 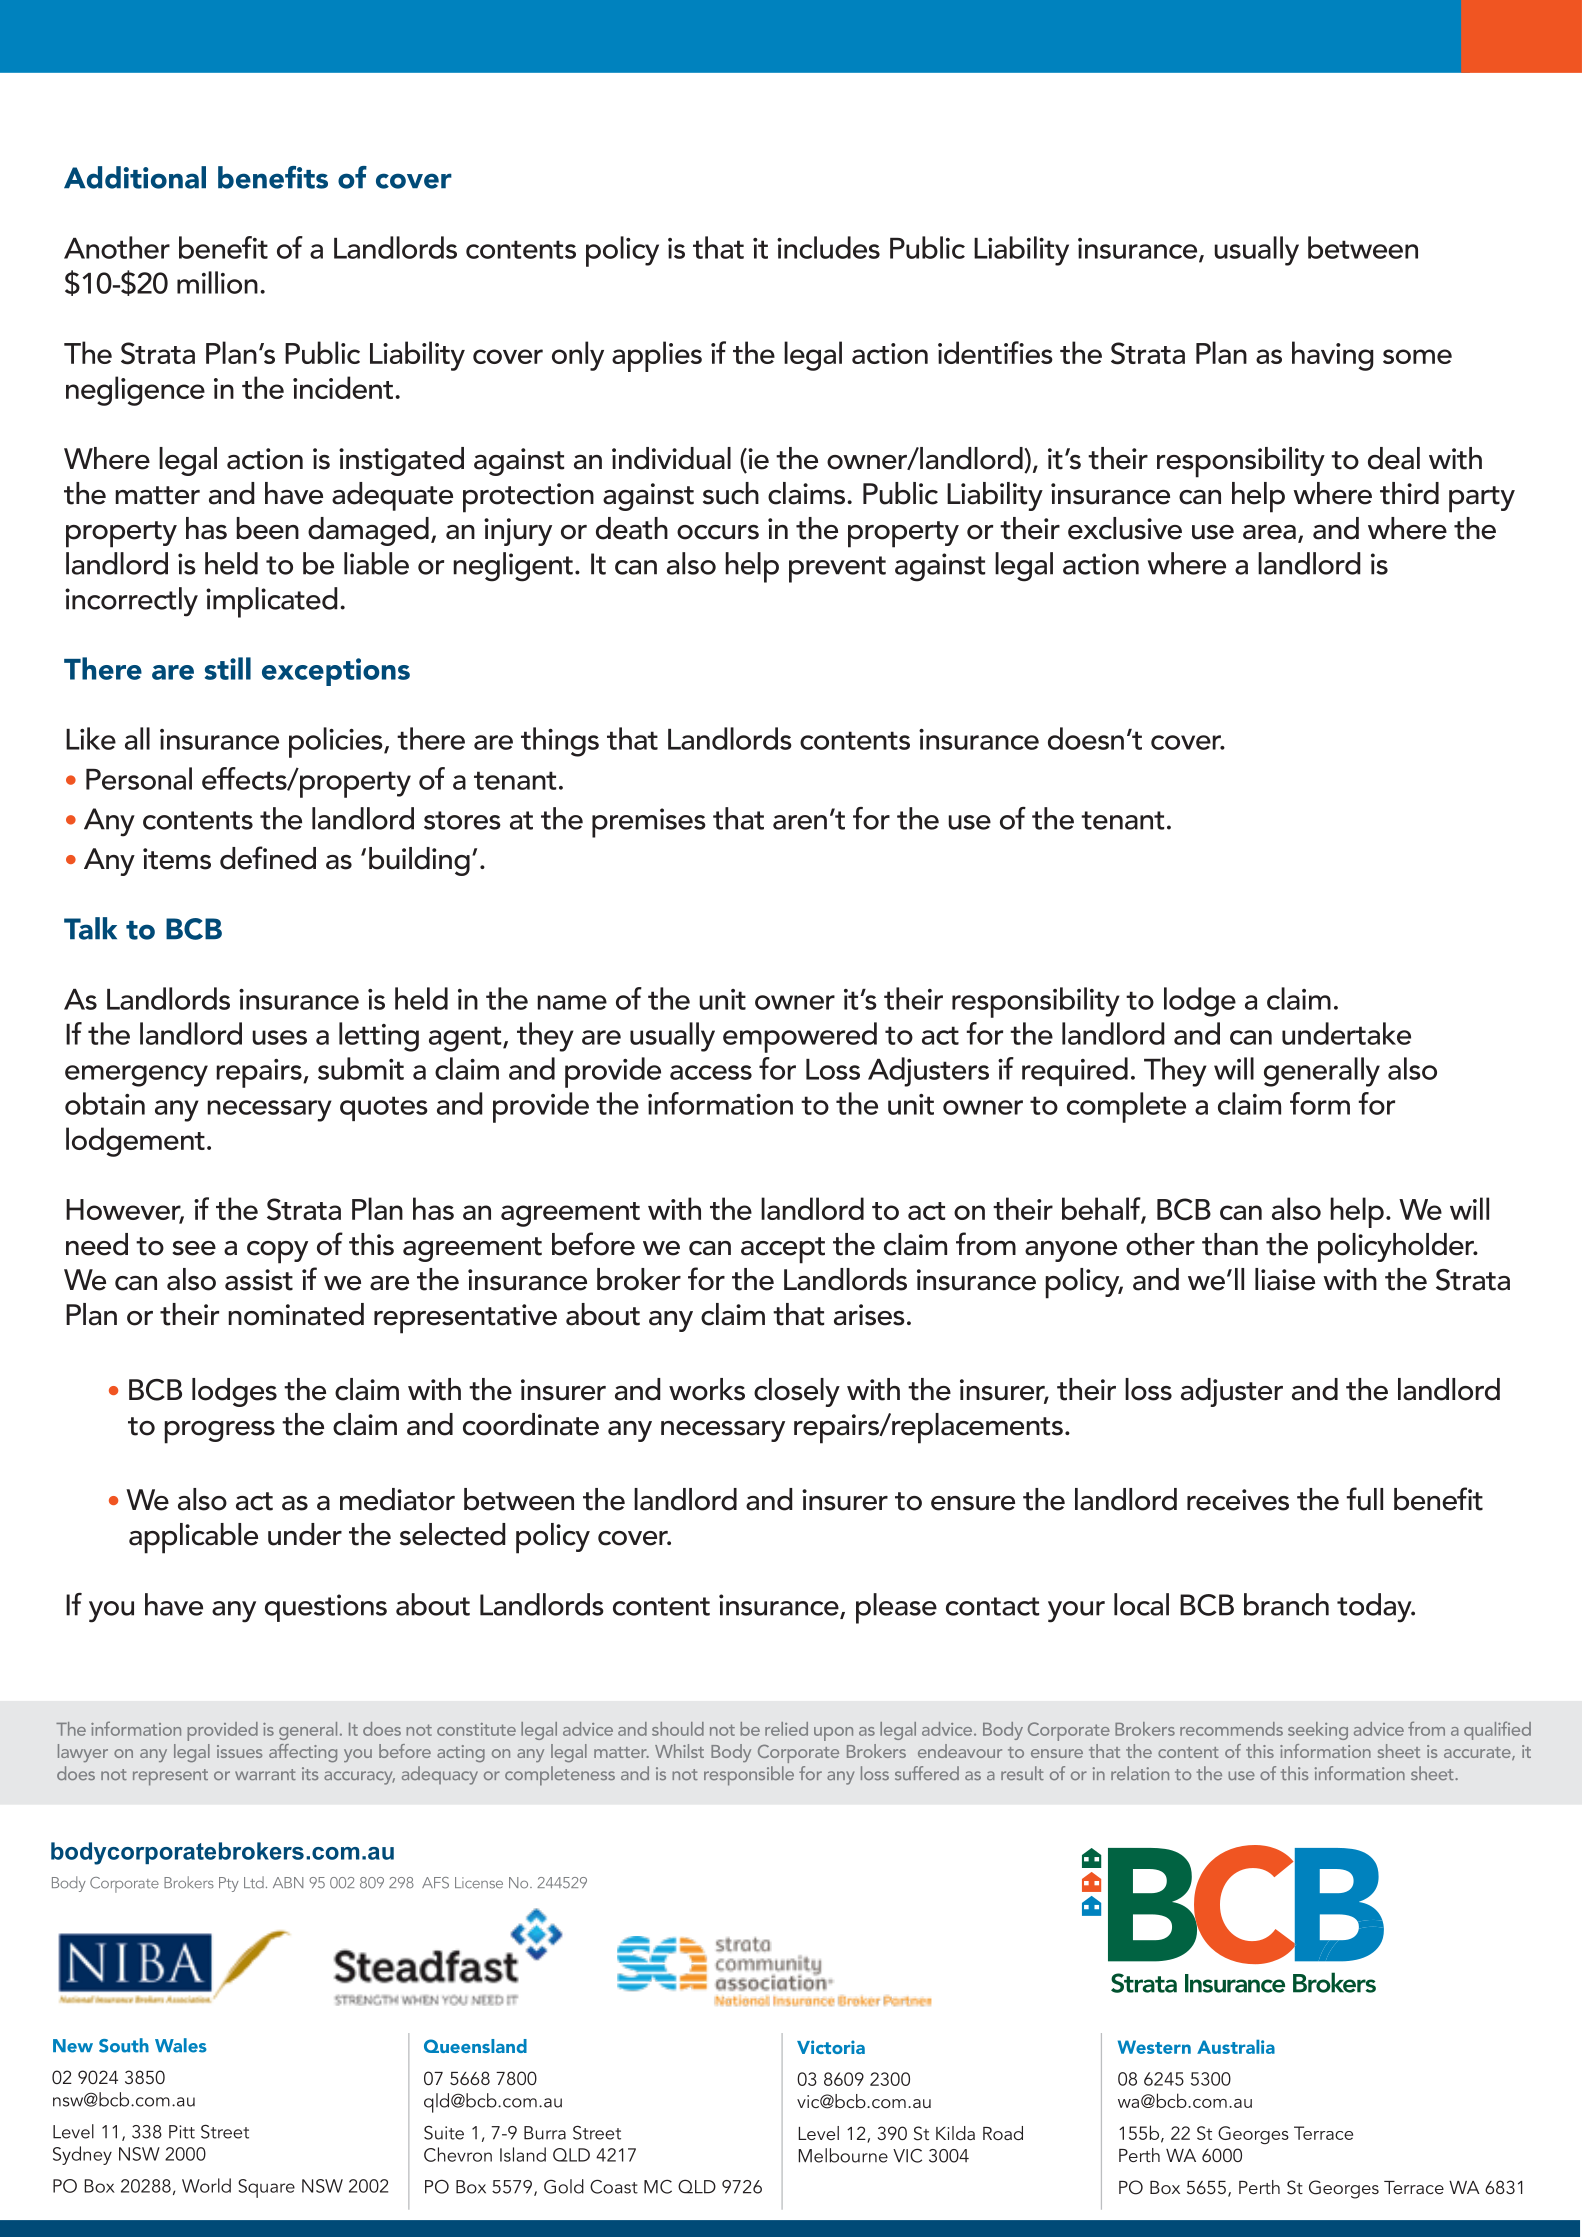 What do you see at coordinates (228, 668) in the image?
I see `still` at bounding box center [228, 668].
